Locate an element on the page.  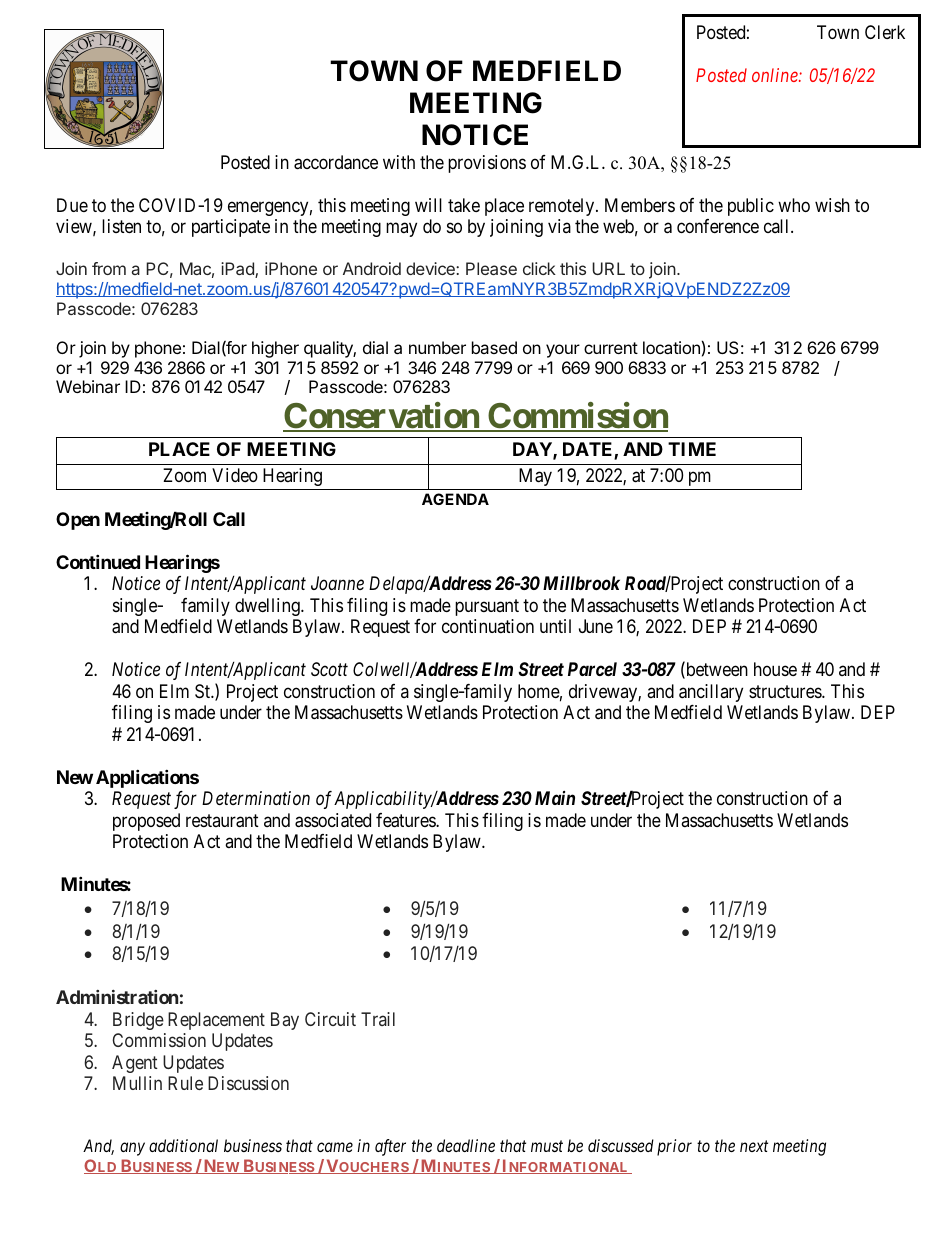
structures is located at coordinates (786, 691).
